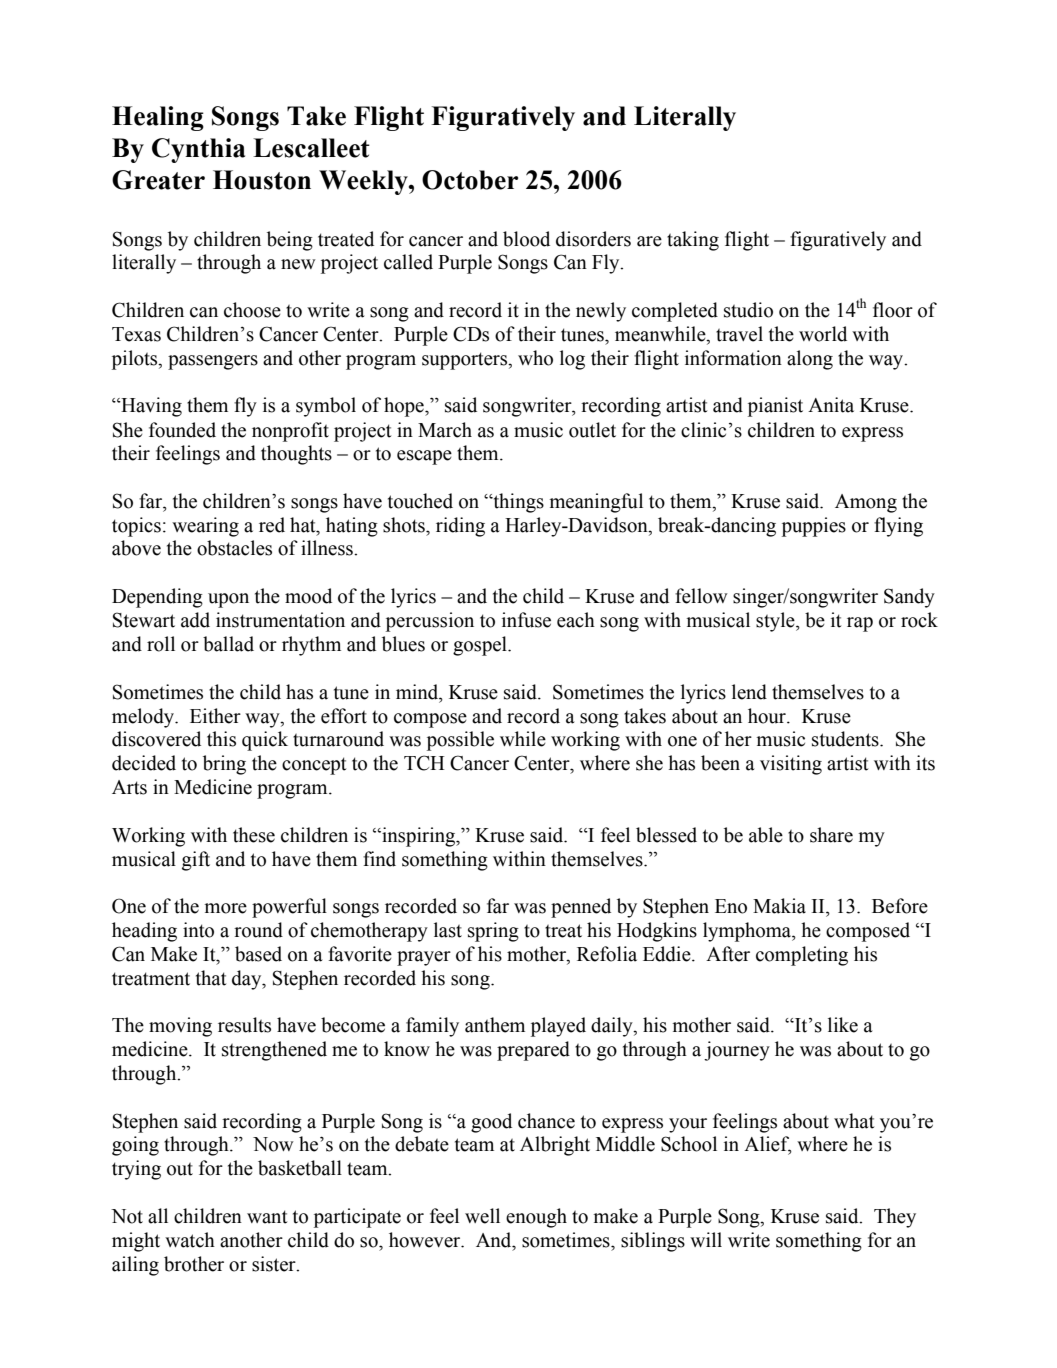  I want to click on October, so click(470, 180).
